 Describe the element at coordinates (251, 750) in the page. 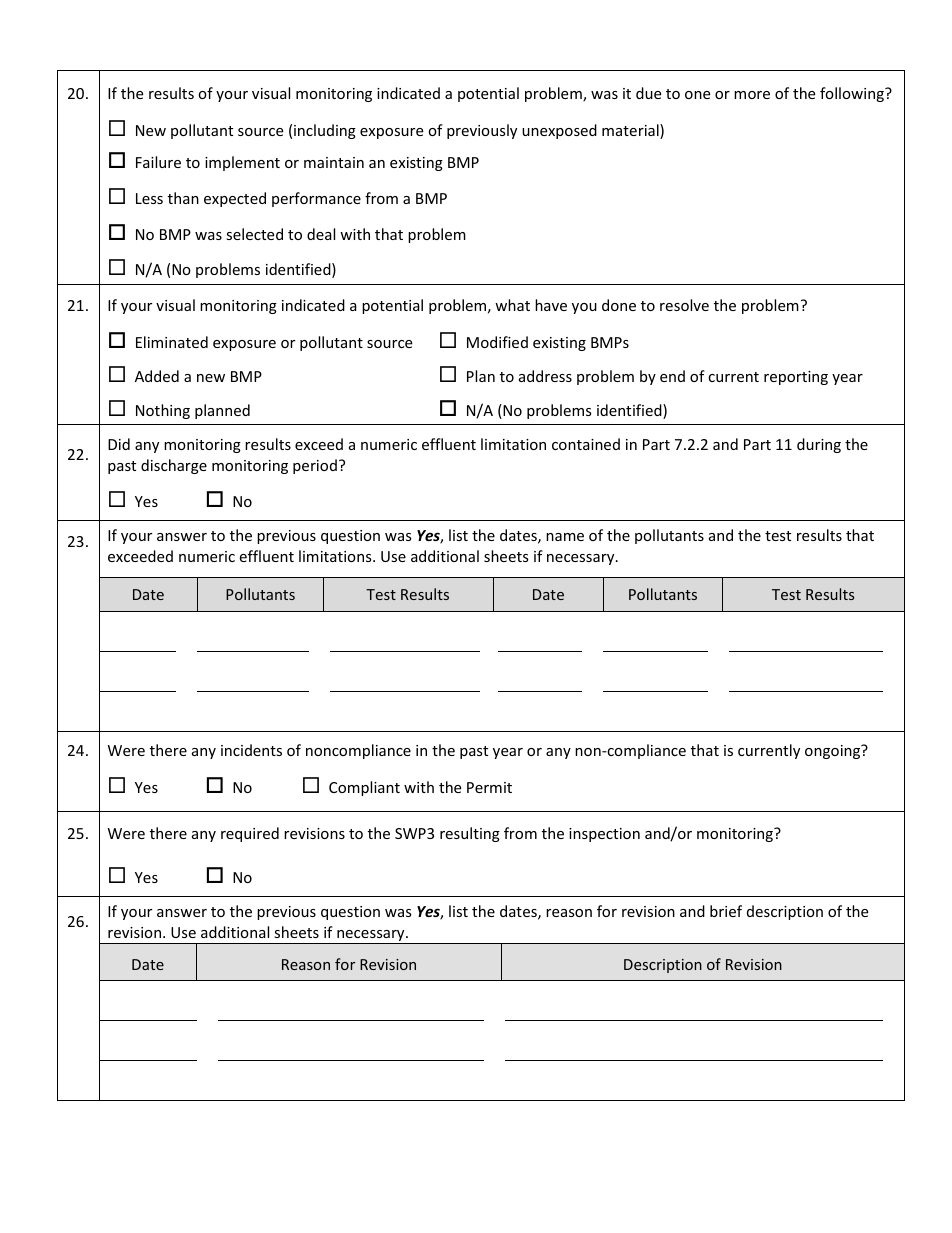

I see `incidents` at that location.
